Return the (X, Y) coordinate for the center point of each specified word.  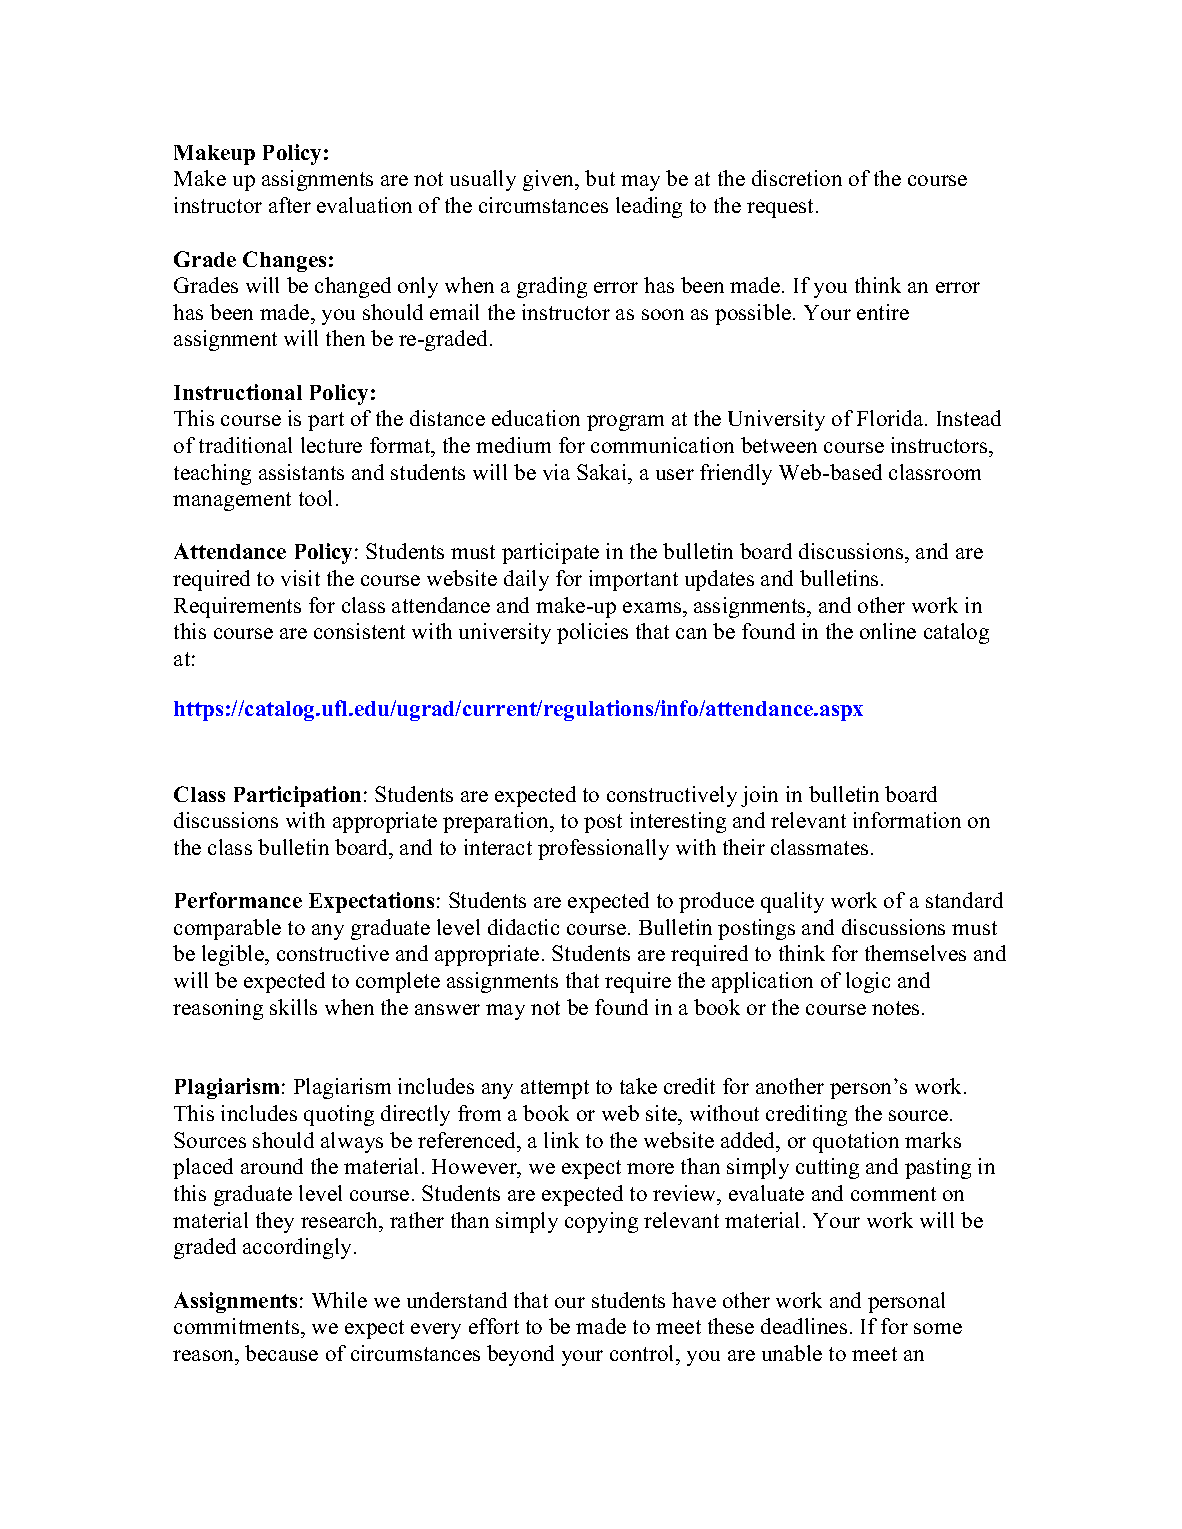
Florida (891, 418)
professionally (603, 849)
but (600, 178)
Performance (238, 900)
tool (315, 498)
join (759, 796)
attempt (555, 1089)
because (281, 1353)
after (290, 205)
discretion (797, 178)
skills (293, 1007)
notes (897, 1008)
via (556, 472)
